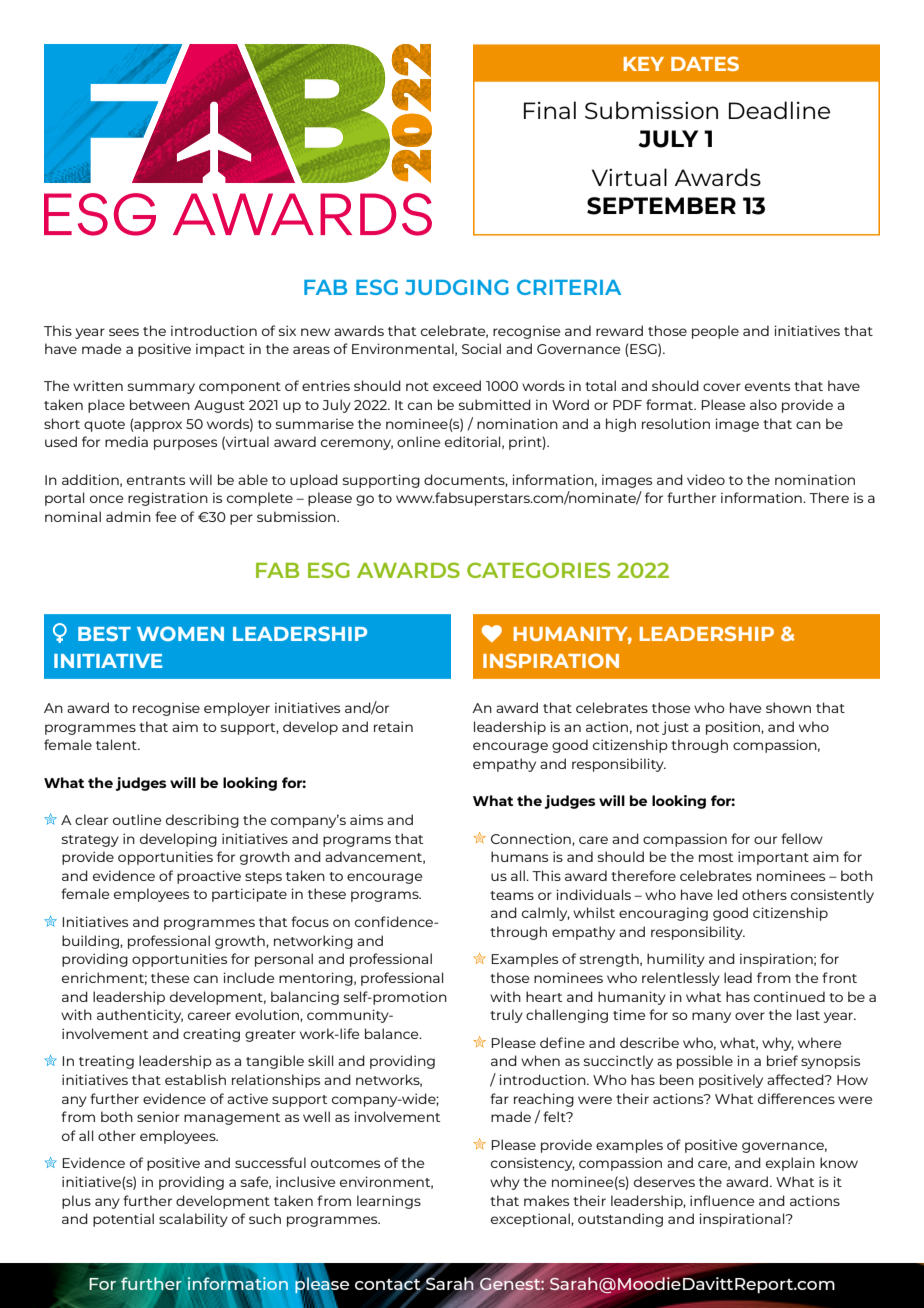 The width and height of the screenshot is (924, 1308). What do you see at coordinates (123, 1220) in the screenshot?
I see `potential` at bounding box center [123, 1220].
